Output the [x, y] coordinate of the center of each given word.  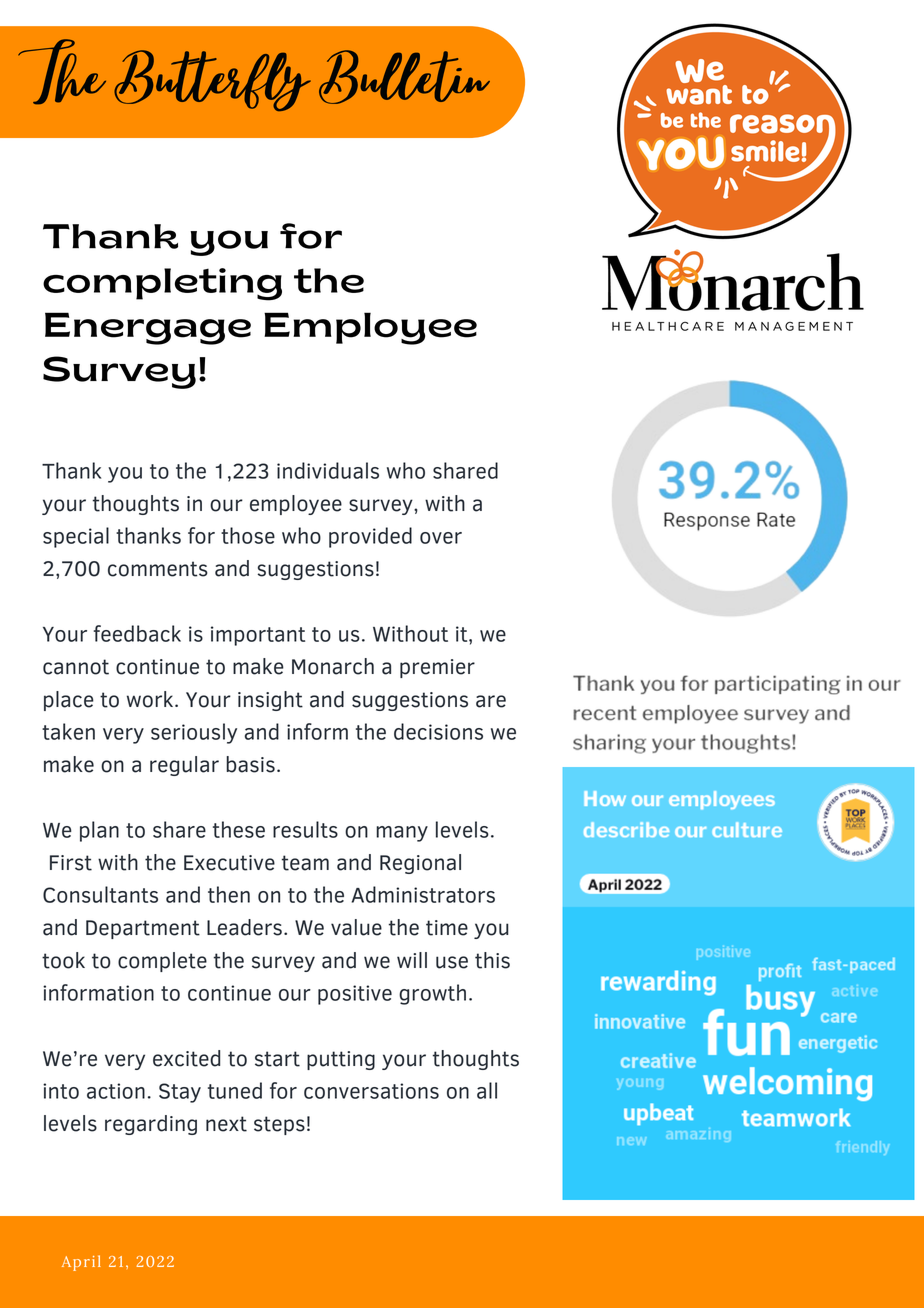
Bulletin [404, 77]
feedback [137, 633]
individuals [328, 470]
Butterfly [212, 80]
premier [437, 668]
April [81, 1263]
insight [270, 701]
